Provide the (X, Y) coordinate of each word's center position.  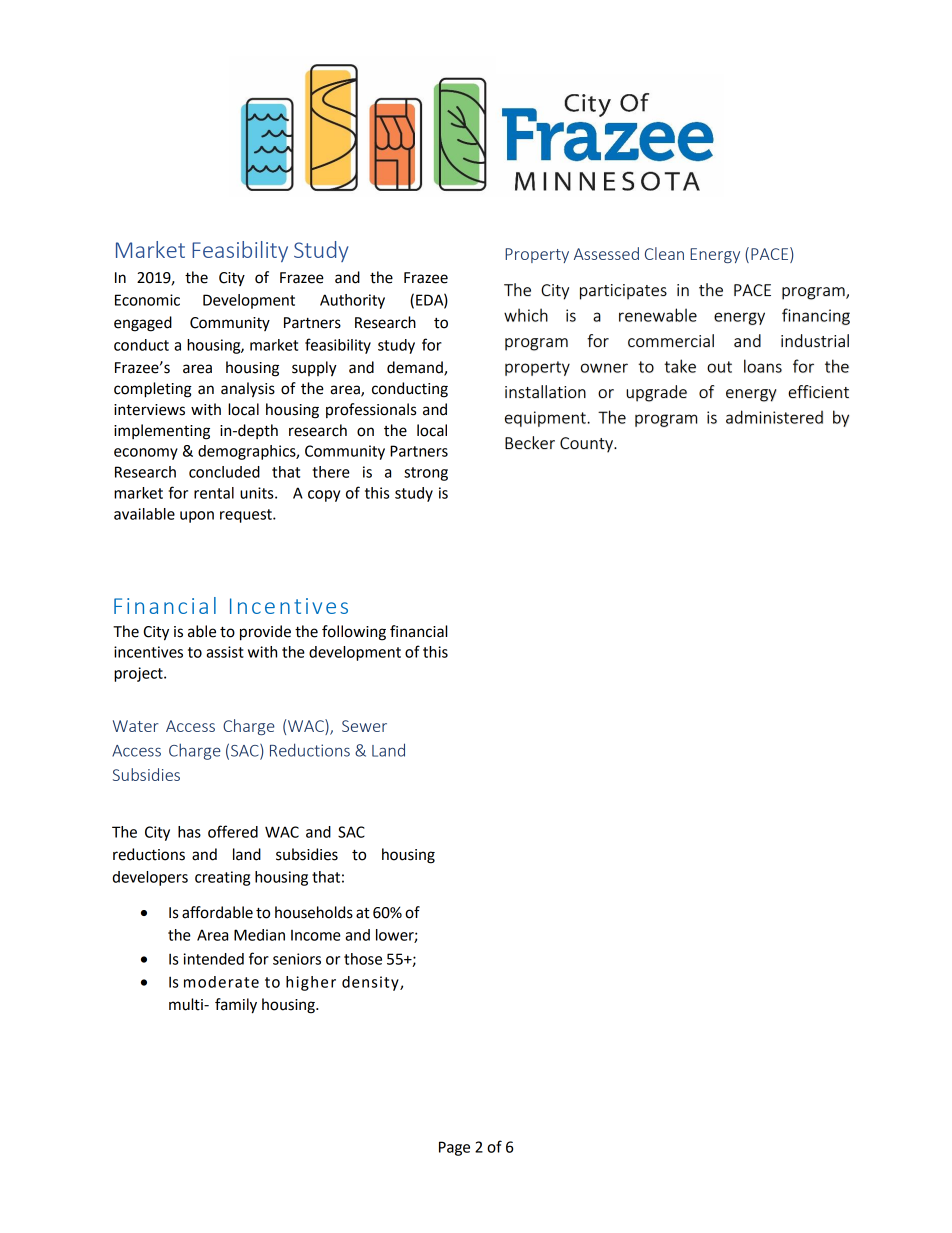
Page (454, 1148)
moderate (221, 982)
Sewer (364, 726)
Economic (147, 300)
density (371, 983)
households (314, 912)
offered (233, 831)
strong (426, 474)
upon (197, 517)
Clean (664, 253)
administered (774, 417)
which (526, 315)
